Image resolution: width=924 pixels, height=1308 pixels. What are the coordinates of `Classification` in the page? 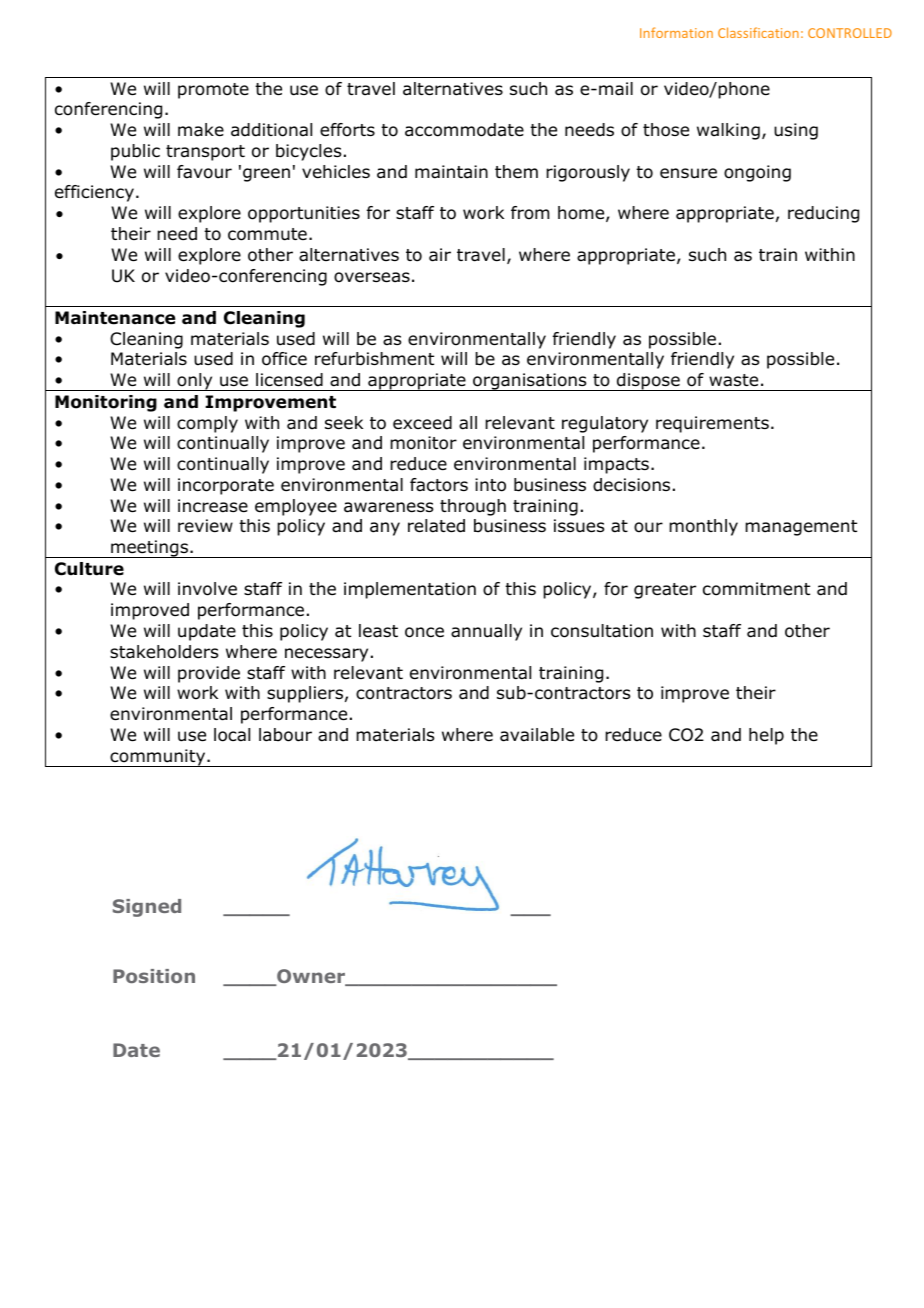 It's located at (758, 32).
